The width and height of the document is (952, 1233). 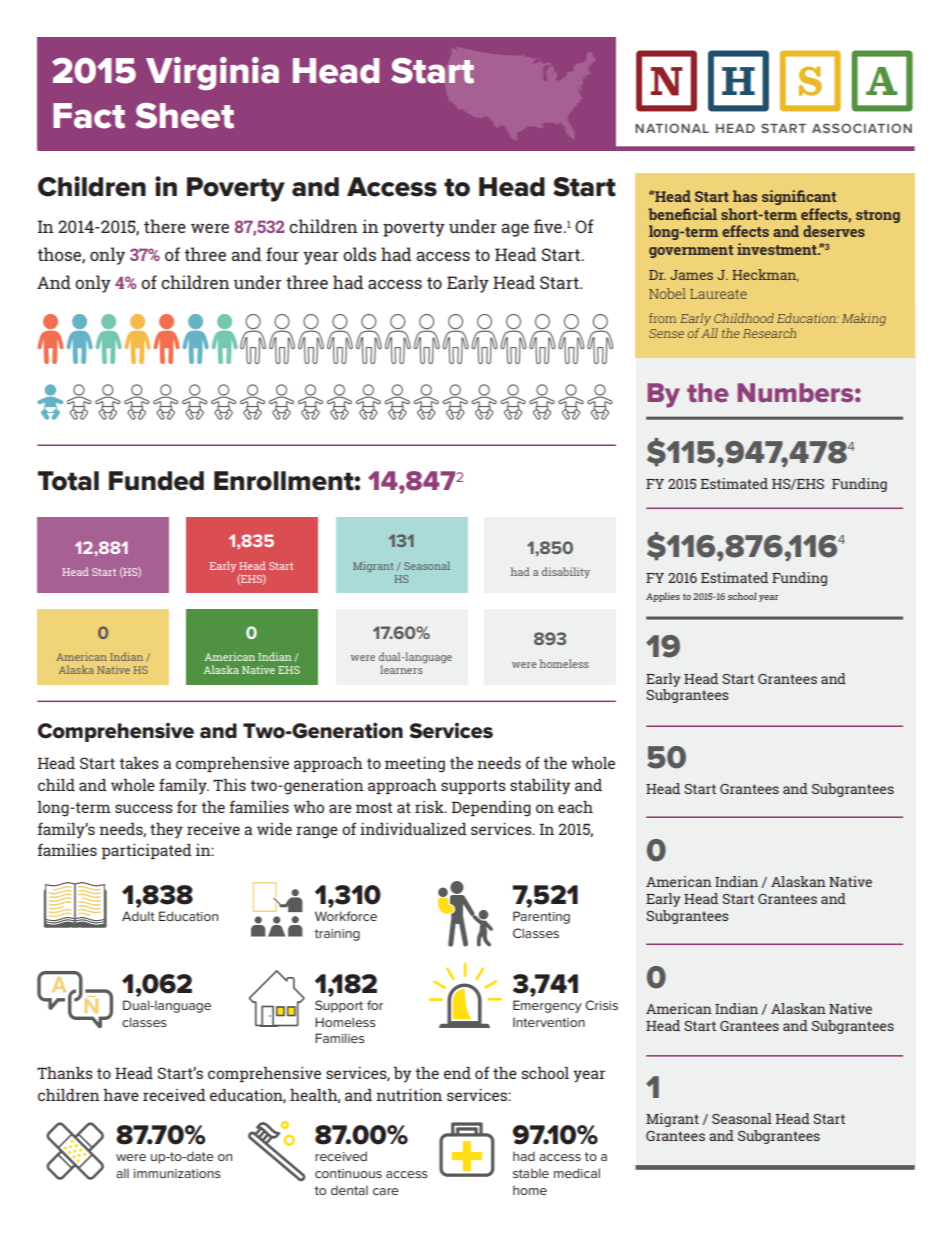 I want to click on takes, so click(x=139, y=763).
